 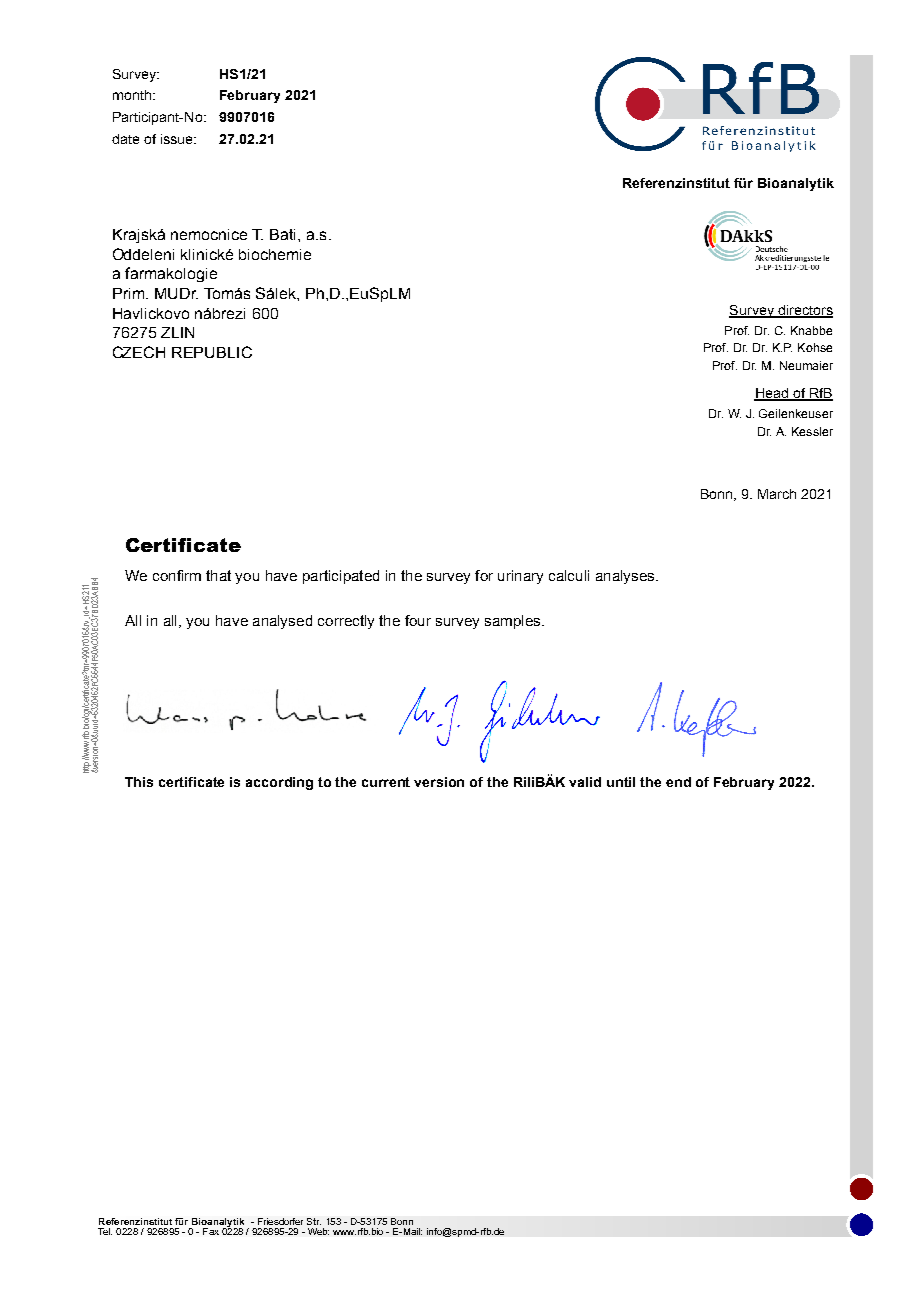 I want to click on nemocnice, so click(x=209, y=234).
